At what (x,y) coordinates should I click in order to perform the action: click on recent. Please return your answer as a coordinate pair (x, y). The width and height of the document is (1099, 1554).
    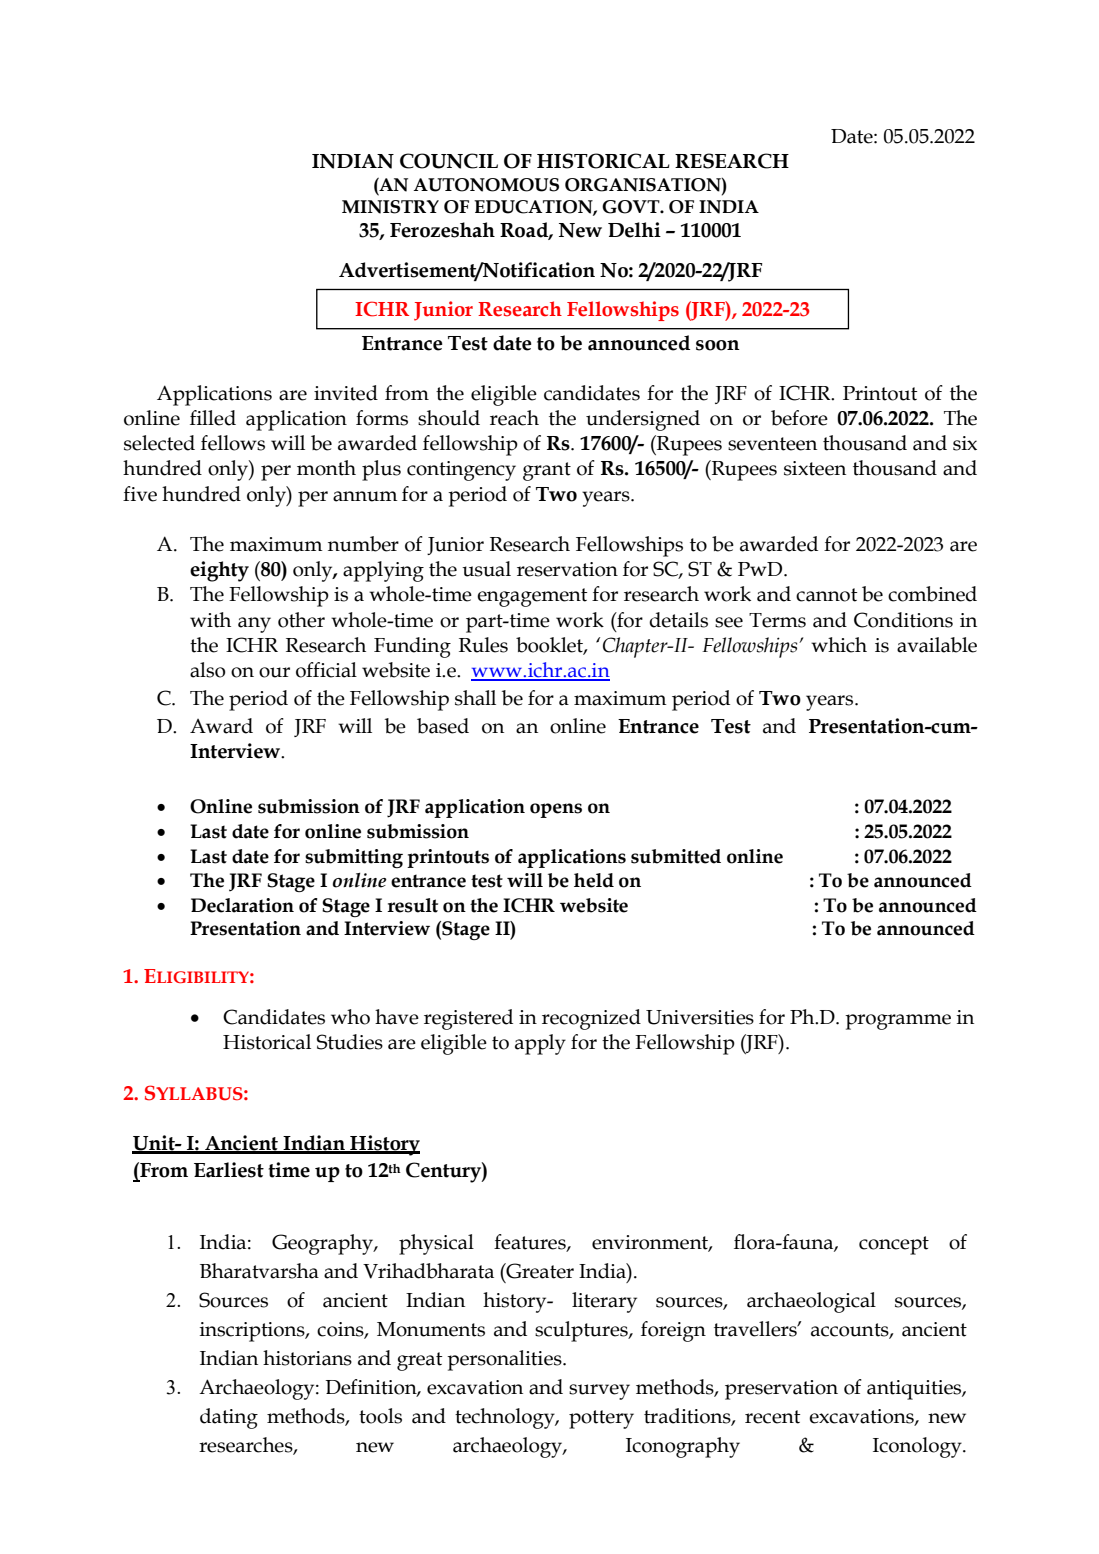
    Looking at the image, I should click on (772, 1417).
